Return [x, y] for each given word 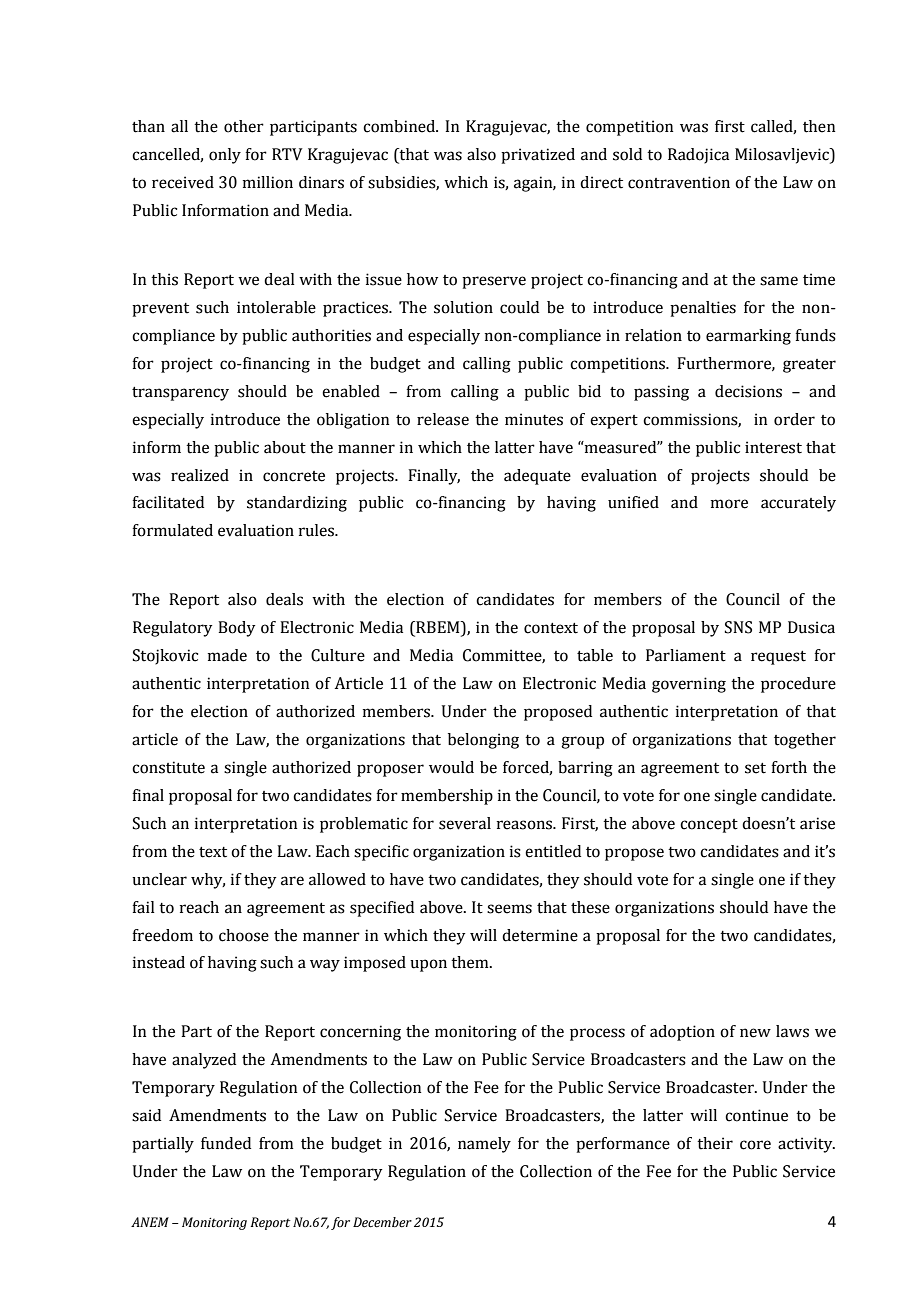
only [225, 156]
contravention [679, 182]
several [465, 823]
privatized [538, 156]
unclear [159, 879]
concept [709, 826]
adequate [537, 477]
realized [200, 475]
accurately [798, 504]
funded [226, 1143]
